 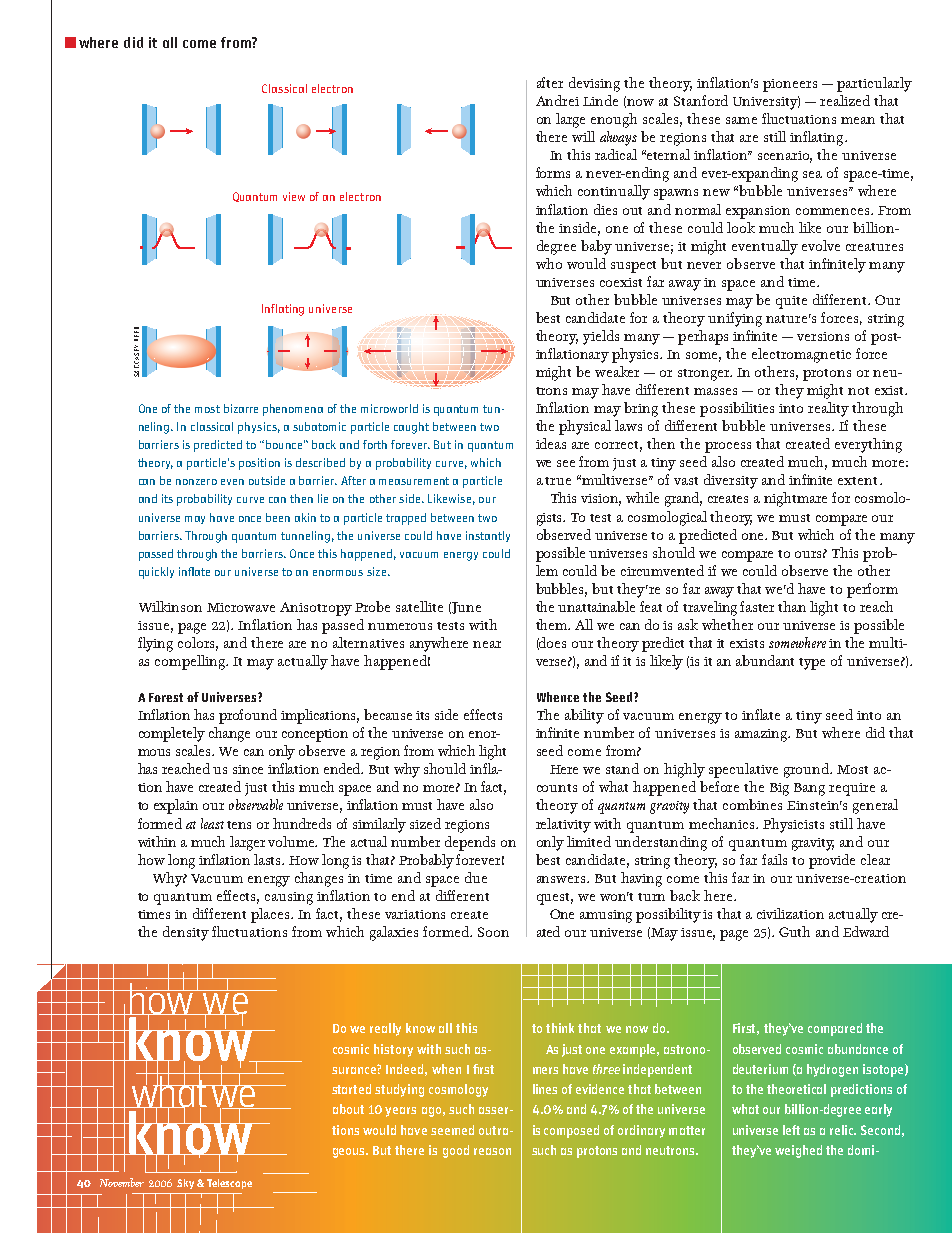 I want to click on view, so click(x=294, y=196).
